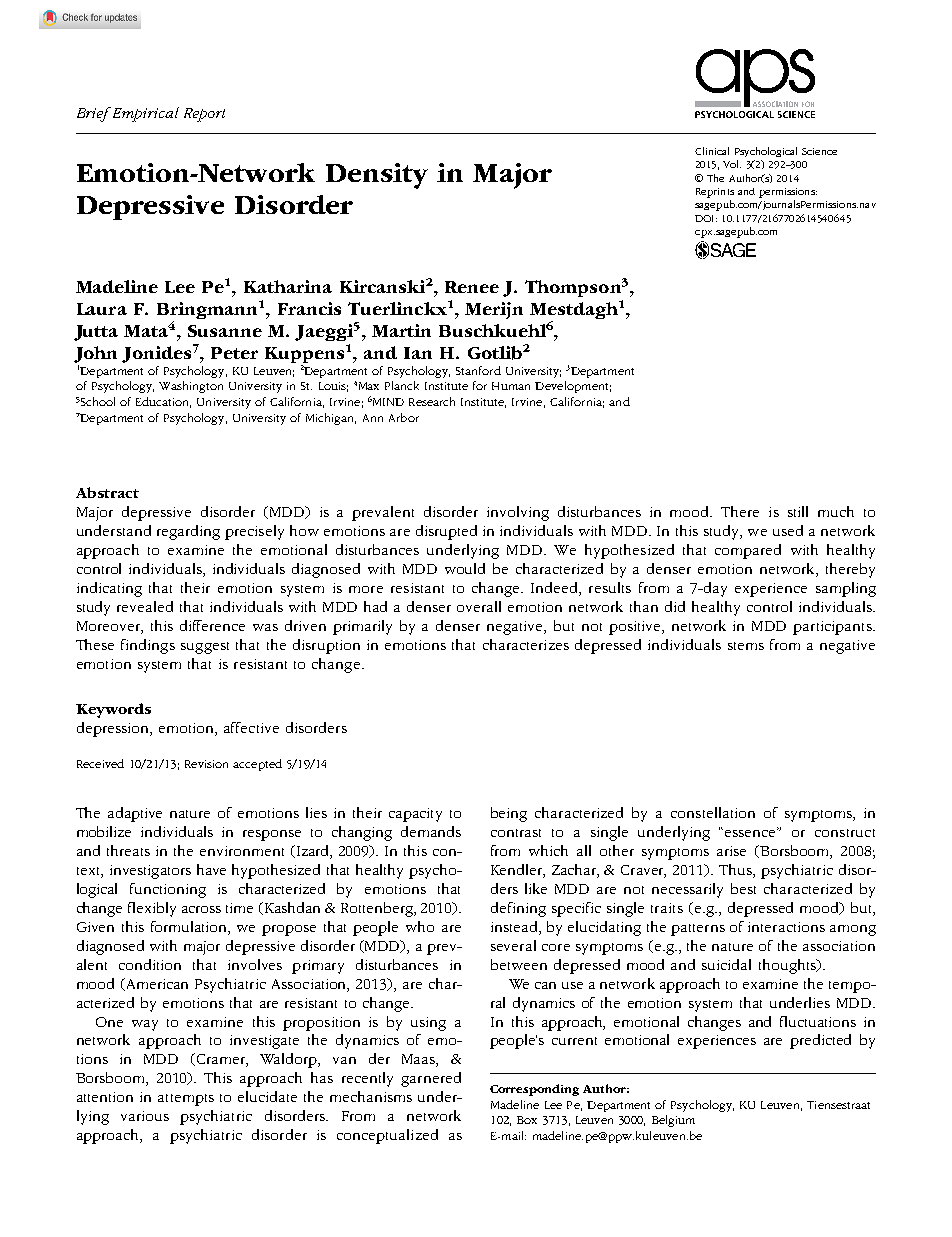 The image size is (952, 1237). I want to click on attempts, so click(186, 1100).
